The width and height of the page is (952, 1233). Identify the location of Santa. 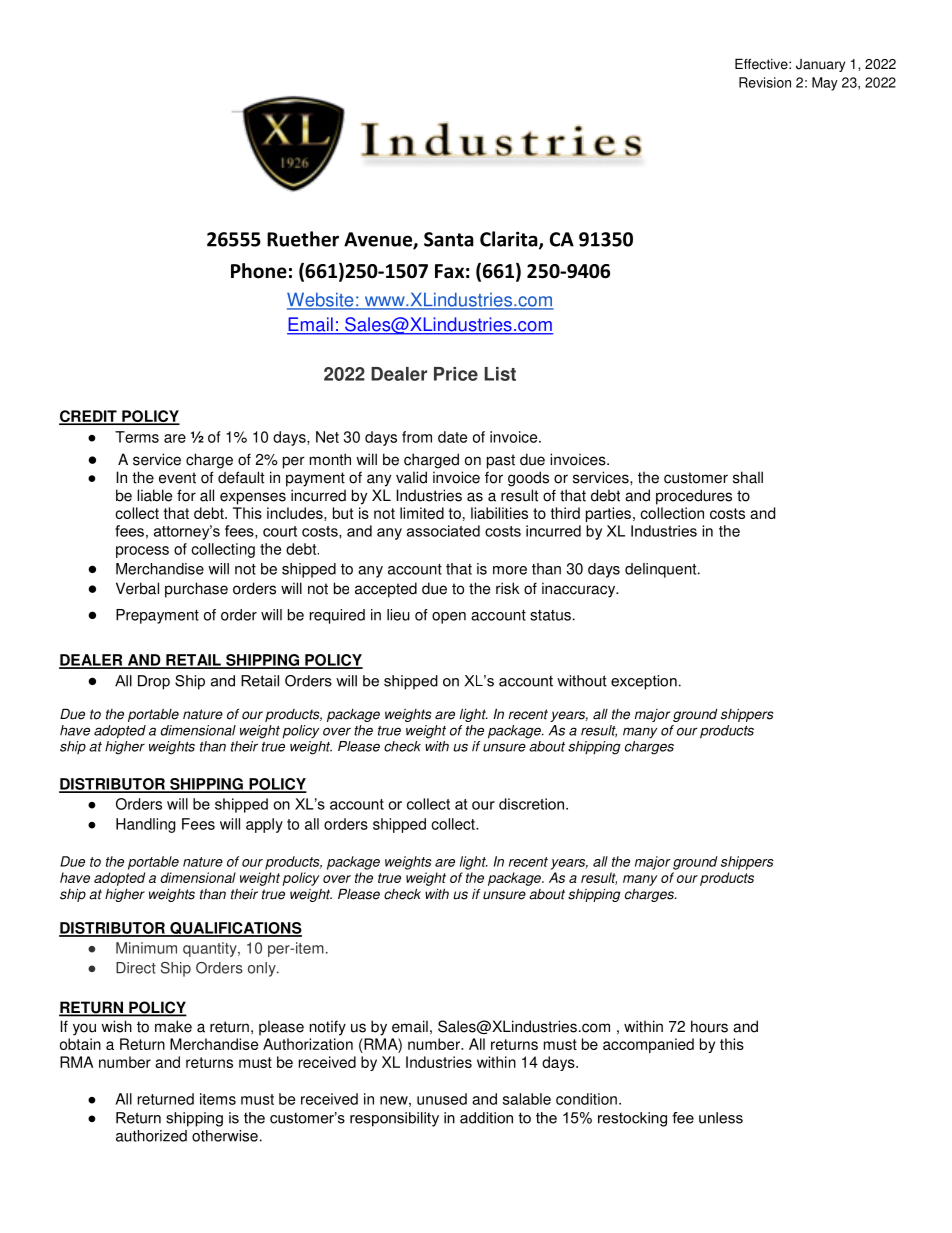
(449, 239).
